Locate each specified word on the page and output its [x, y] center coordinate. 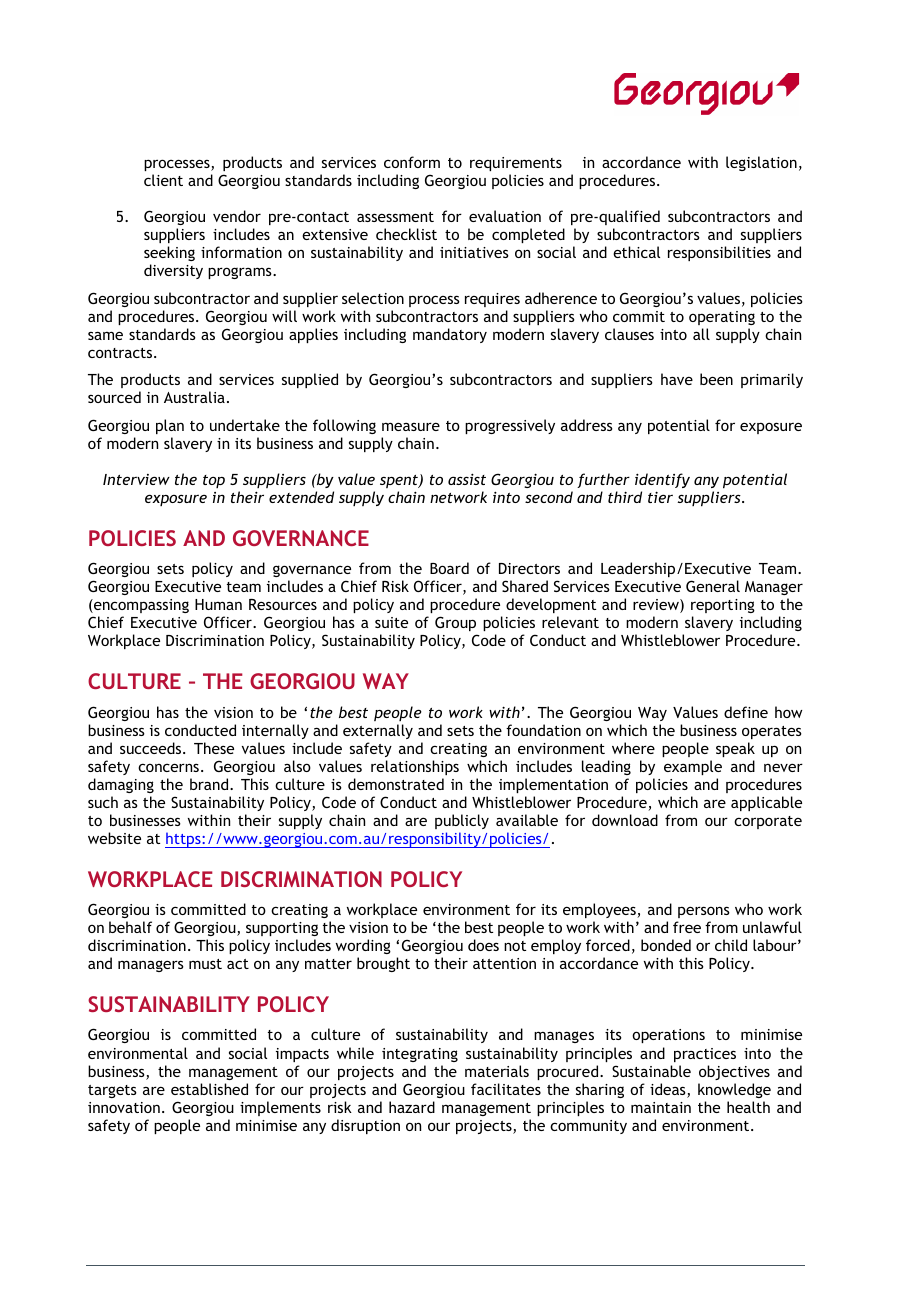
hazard [412, 1107]
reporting [723, 606]
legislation [761, 163]
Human [218, 604]
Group [455, 623]
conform [412, 162]
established [209, 1089]
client [163, 180]
